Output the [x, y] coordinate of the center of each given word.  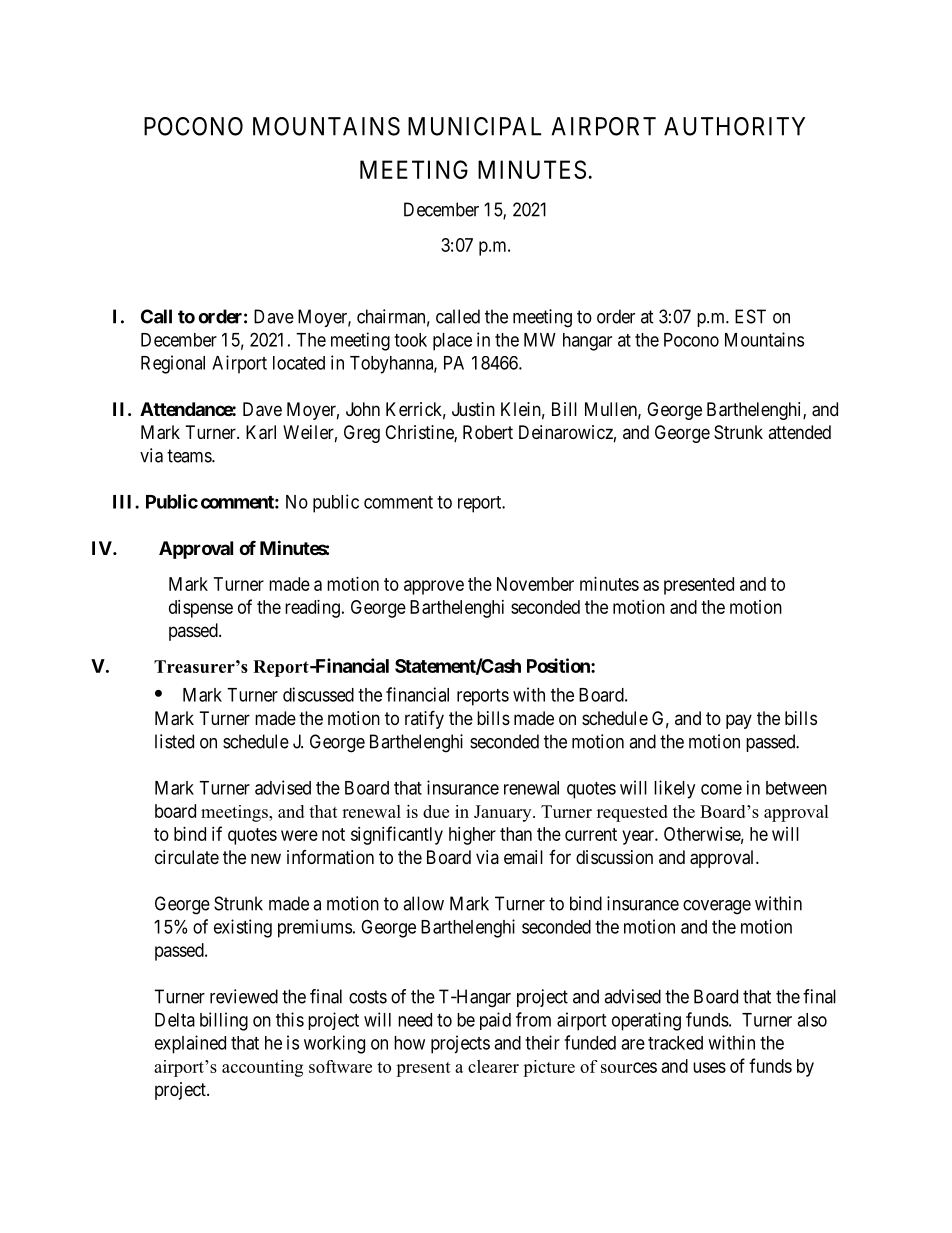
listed [174, 741]
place [452, 342]
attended [799, 432]
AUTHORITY [734, 126]
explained [190, 1044]
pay [739, 721]
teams [190, 456]
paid [495, 1021]
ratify [424, 719]
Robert [488, 432]
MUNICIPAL [474, 126]
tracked [675, 1043]
